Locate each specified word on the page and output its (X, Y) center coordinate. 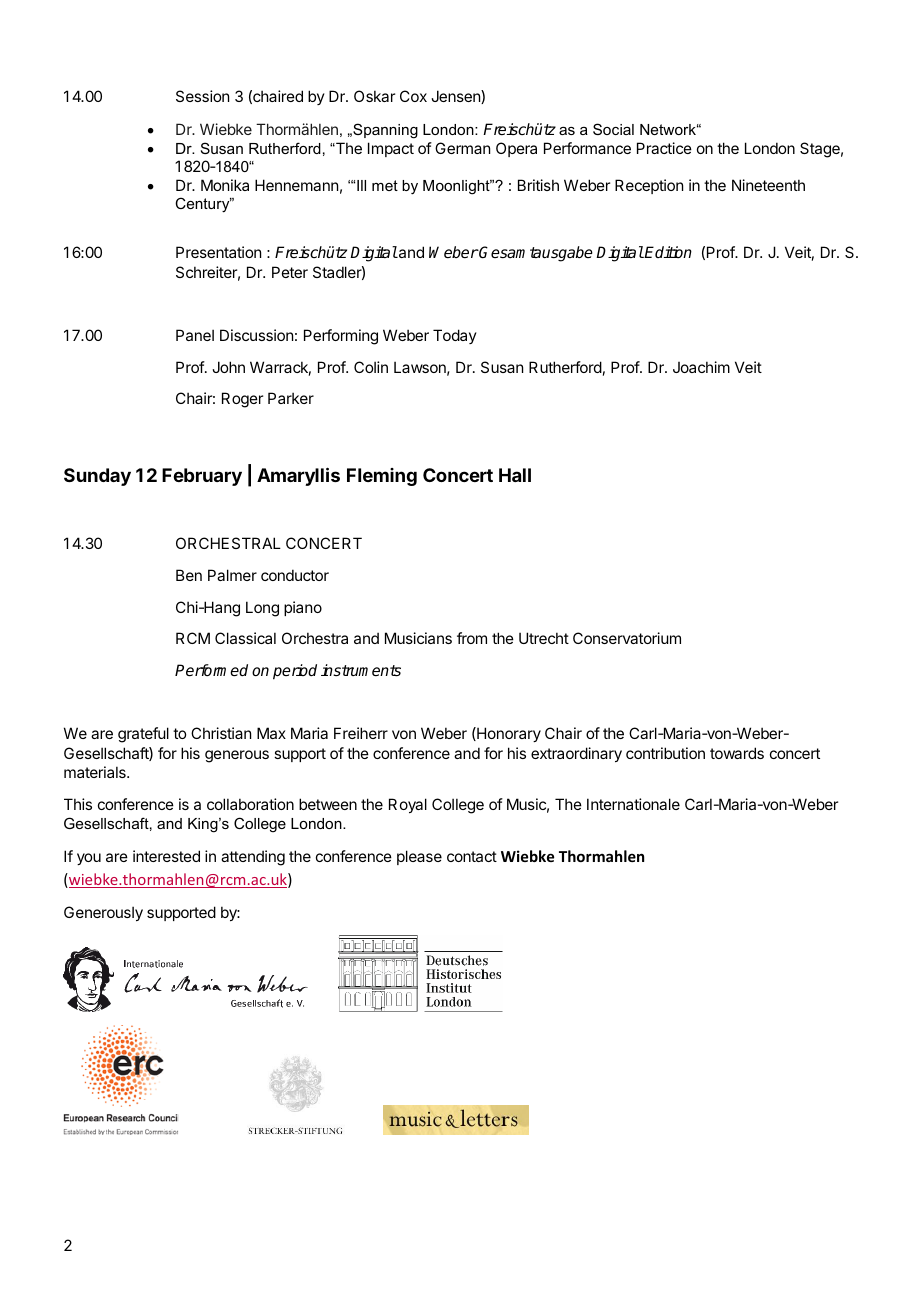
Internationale (633, 804)
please (419, 857)
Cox (413, 96)
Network (669, 129)
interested (166, 856)
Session (202, 96)
